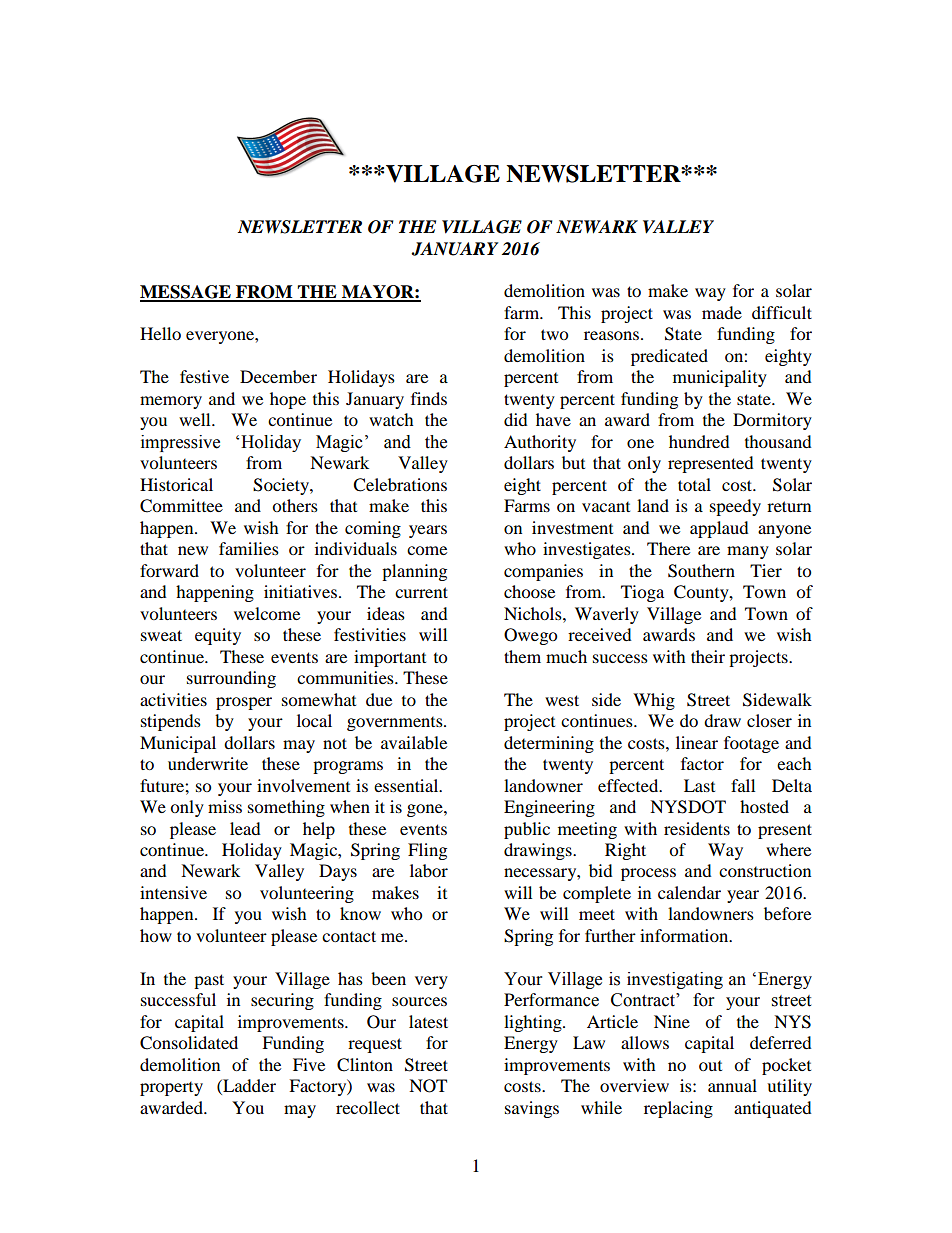  What do you see at coordinates (208, 763) in the screenshot?
I see `underwrite` at bounding box center [208, 763].
